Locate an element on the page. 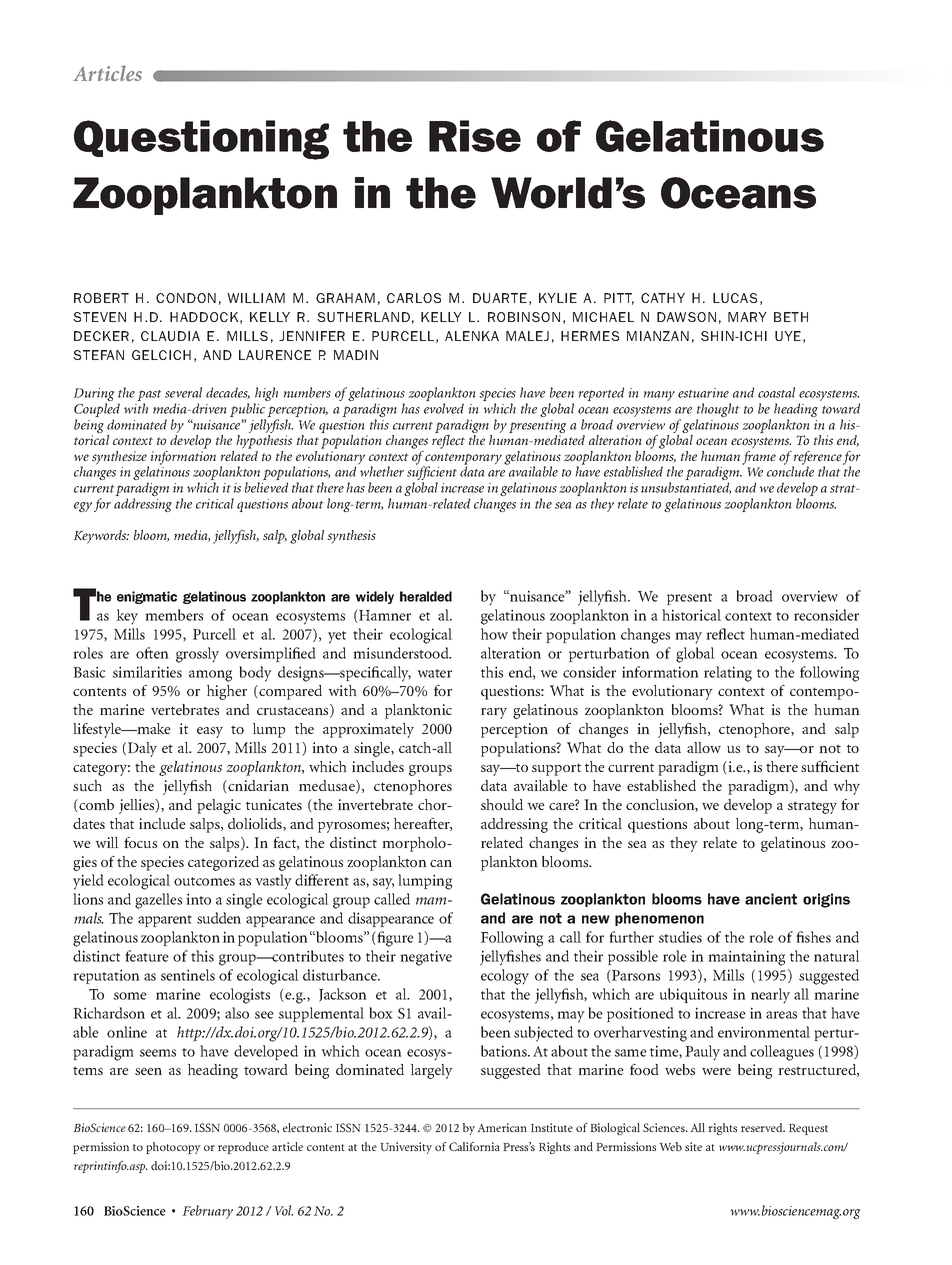 The height and width of the document is (1265, 952). ancient is located at coordinates (771, 899).
